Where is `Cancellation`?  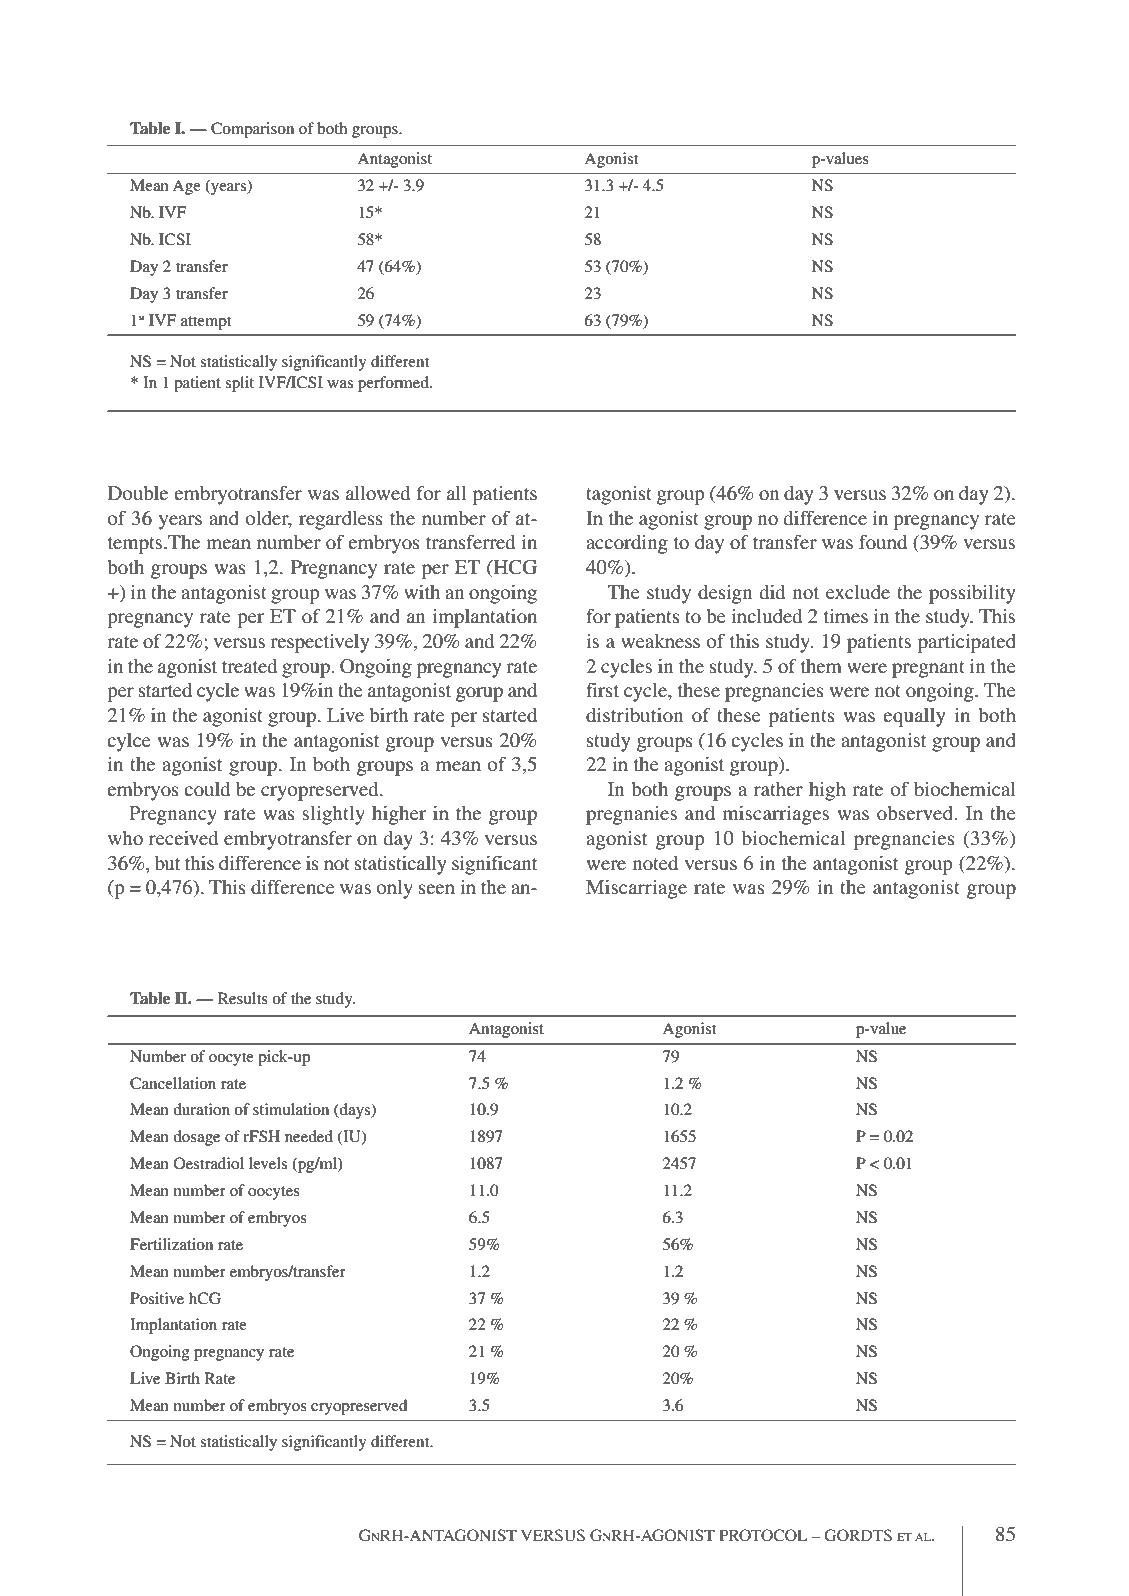
Cancellation is located at coordinates (173, 1083).
